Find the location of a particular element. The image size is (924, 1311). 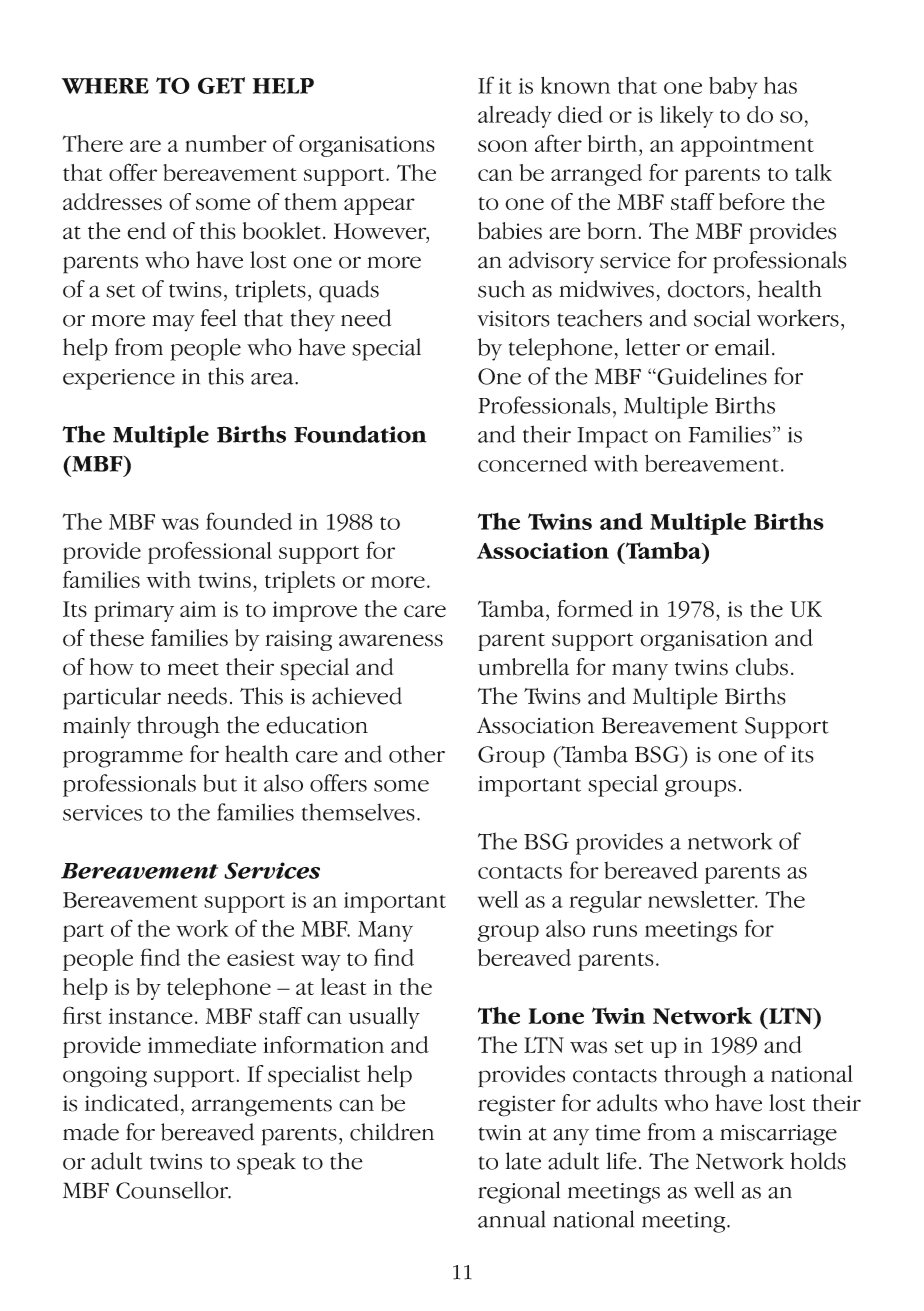

soon is located at coordinates (503, 146).
